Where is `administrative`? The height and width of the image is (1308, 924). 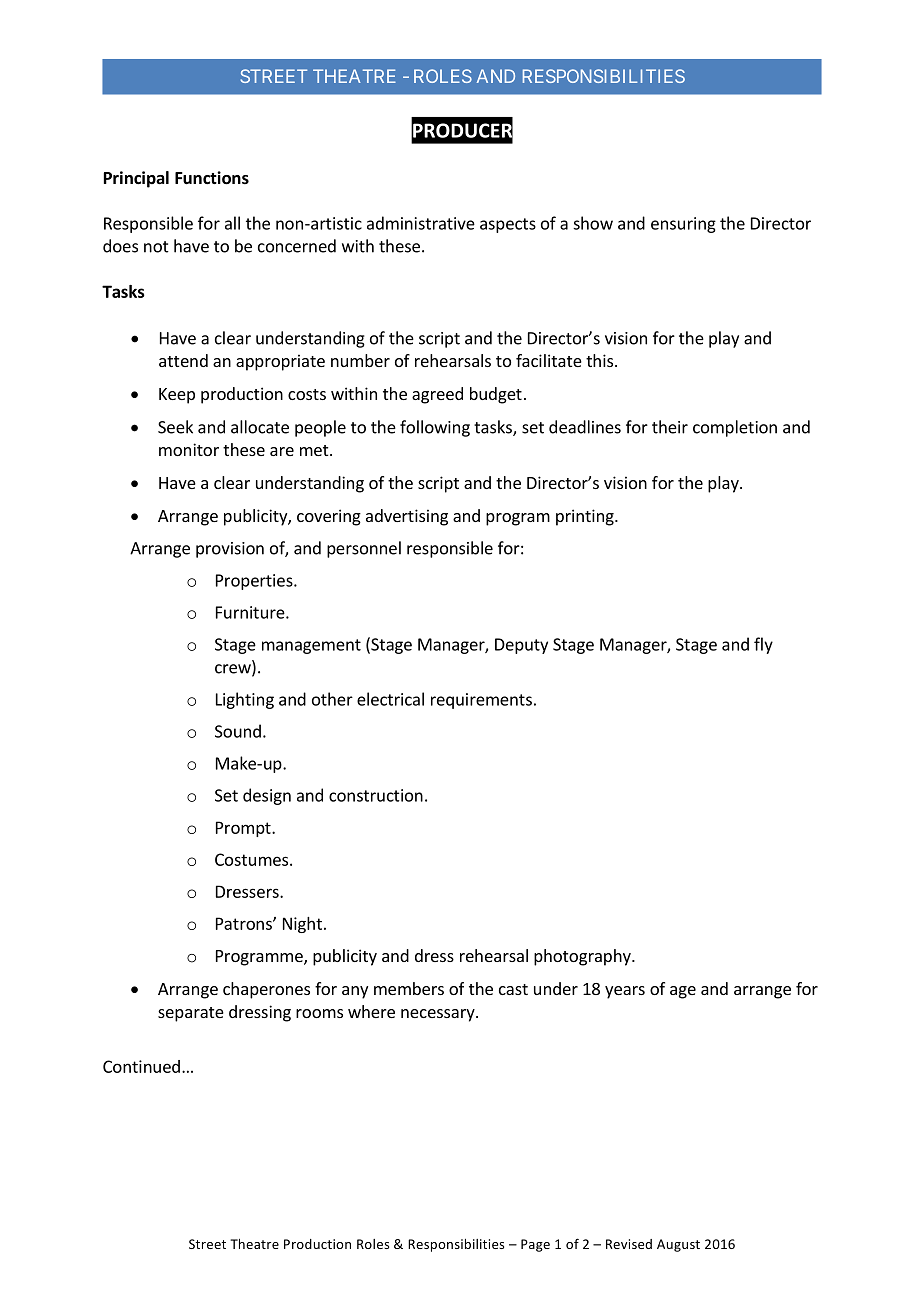 administrative is located at coordinates (421, 223).
